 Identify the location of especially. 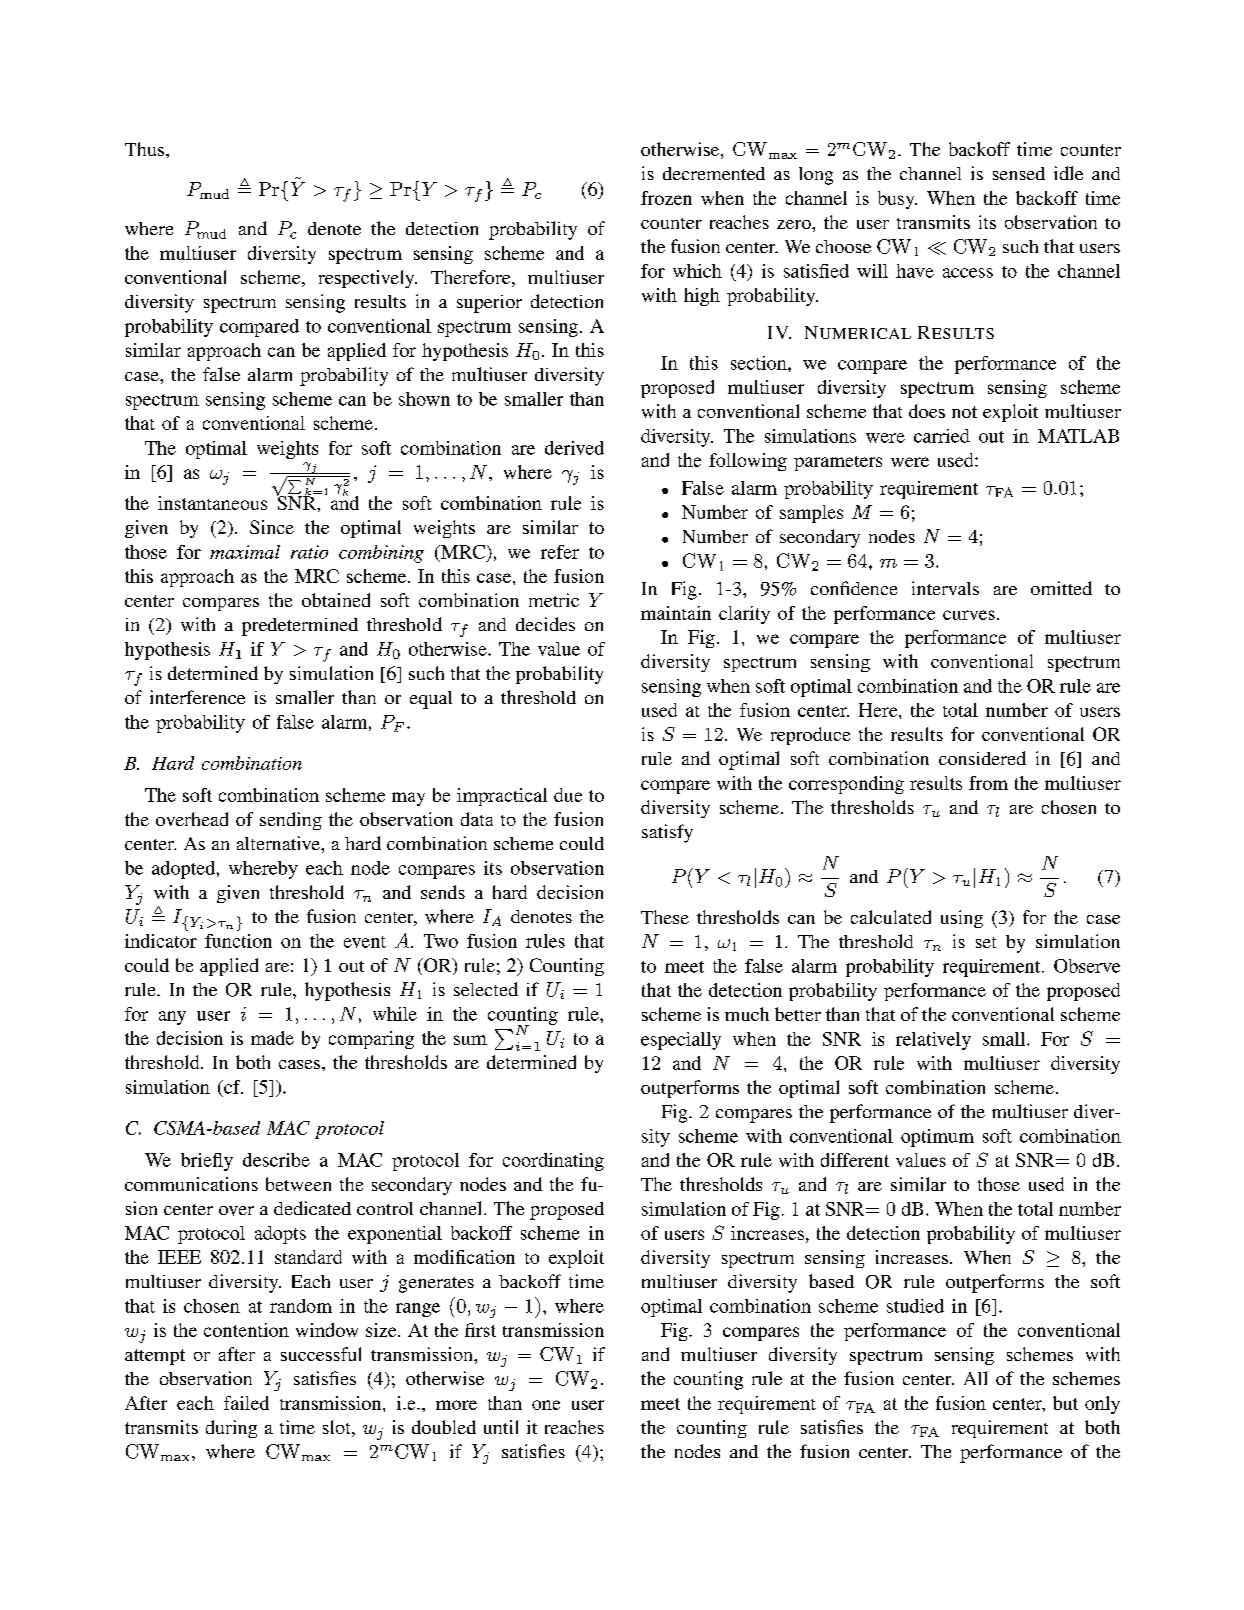
(681, 1041).
